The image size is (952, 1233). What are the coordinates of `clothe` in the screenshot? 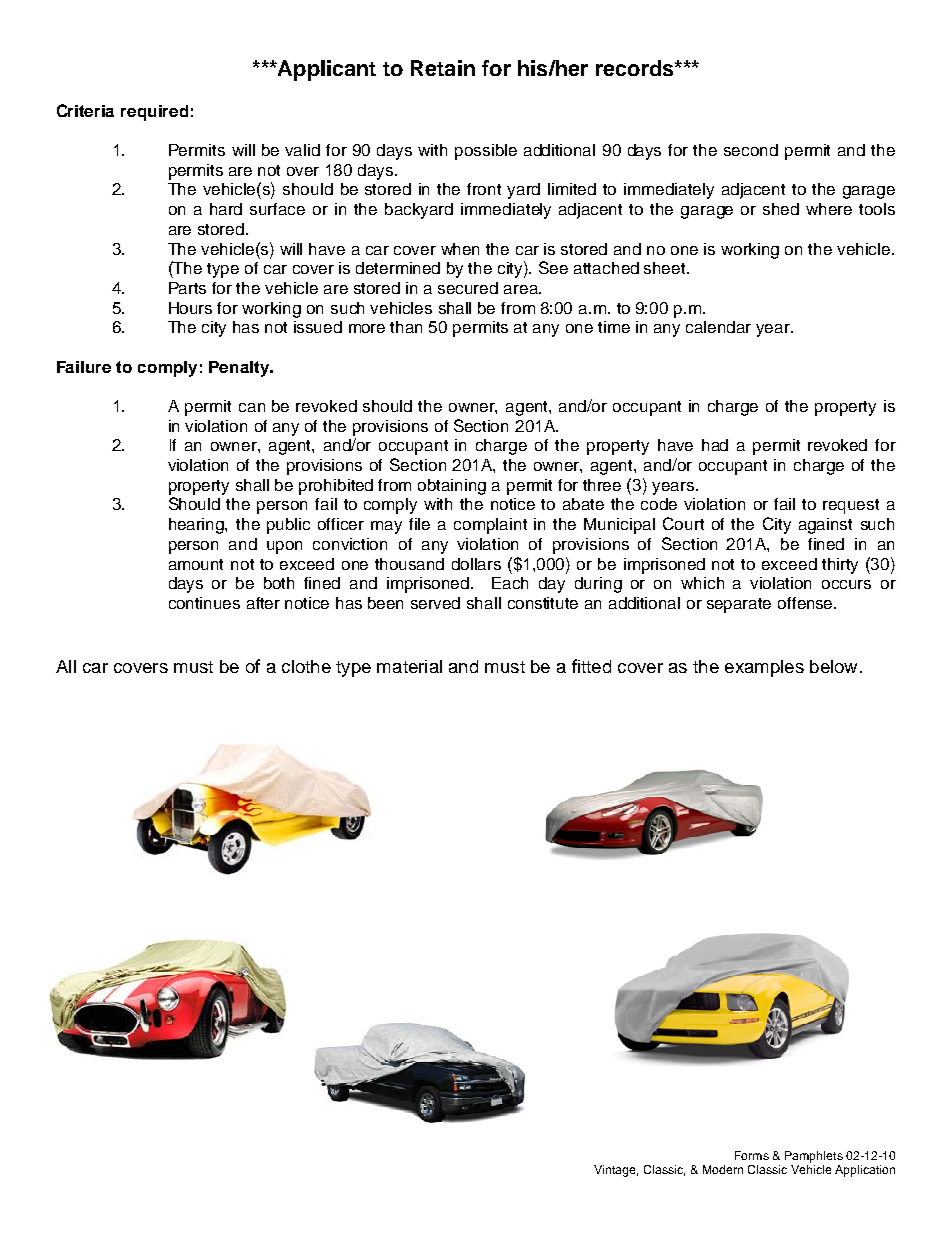 It's located at (306, 666).
